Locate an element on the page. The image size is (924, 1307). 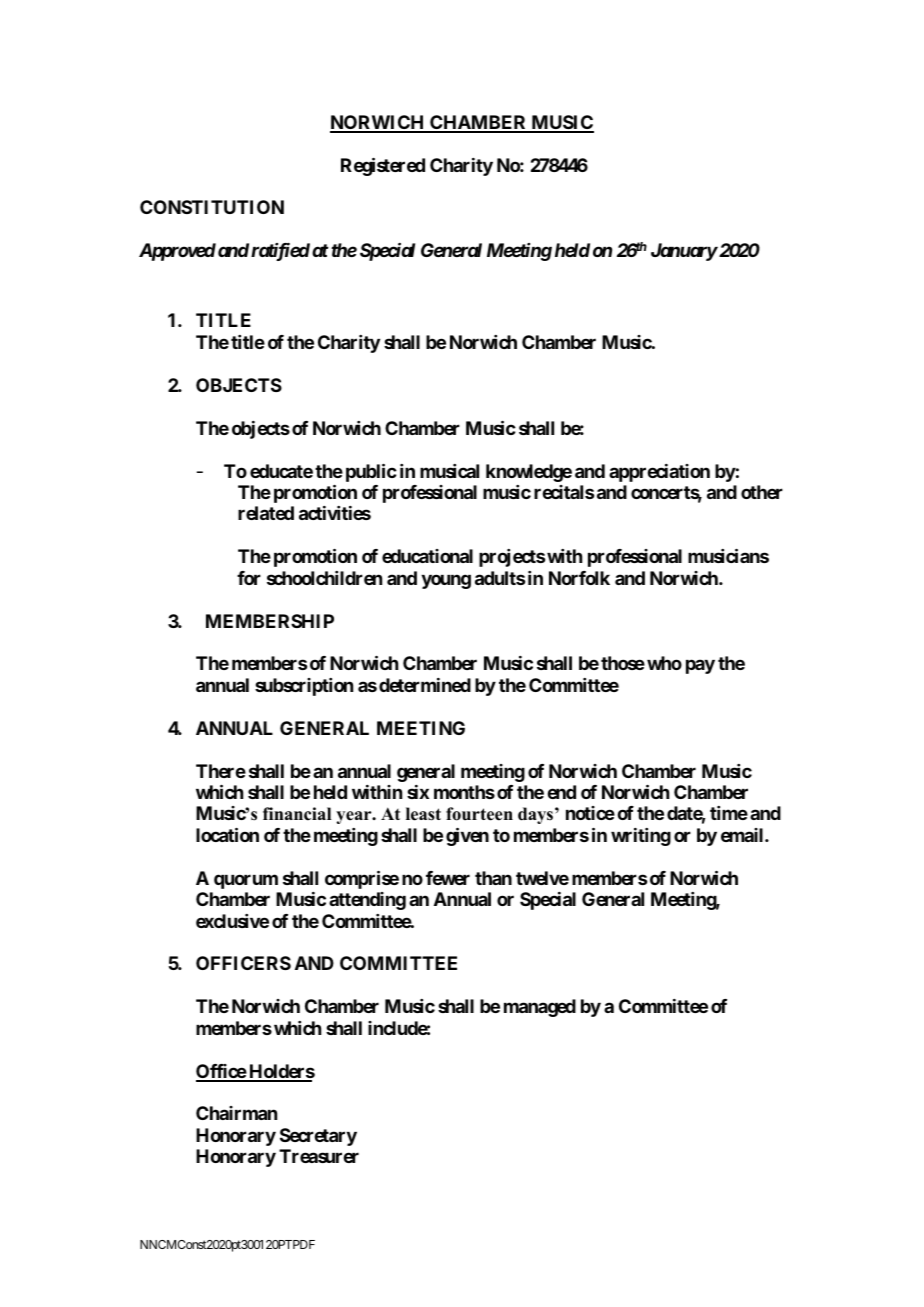
Secretary is located at coordinates (318, 1137).
